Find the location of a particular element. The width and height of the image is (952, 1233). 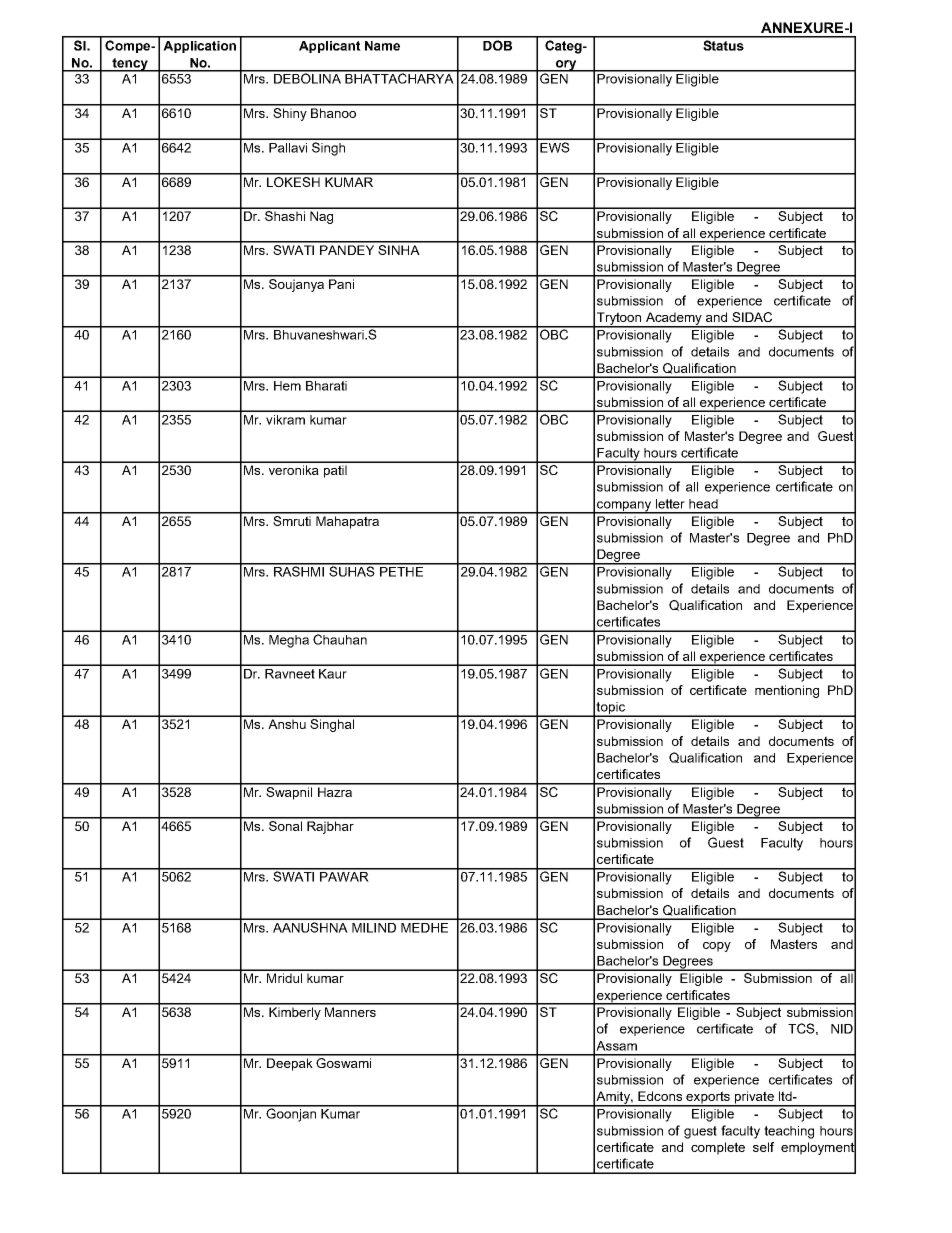

RASHMI is located at coordinates (298, 570).
